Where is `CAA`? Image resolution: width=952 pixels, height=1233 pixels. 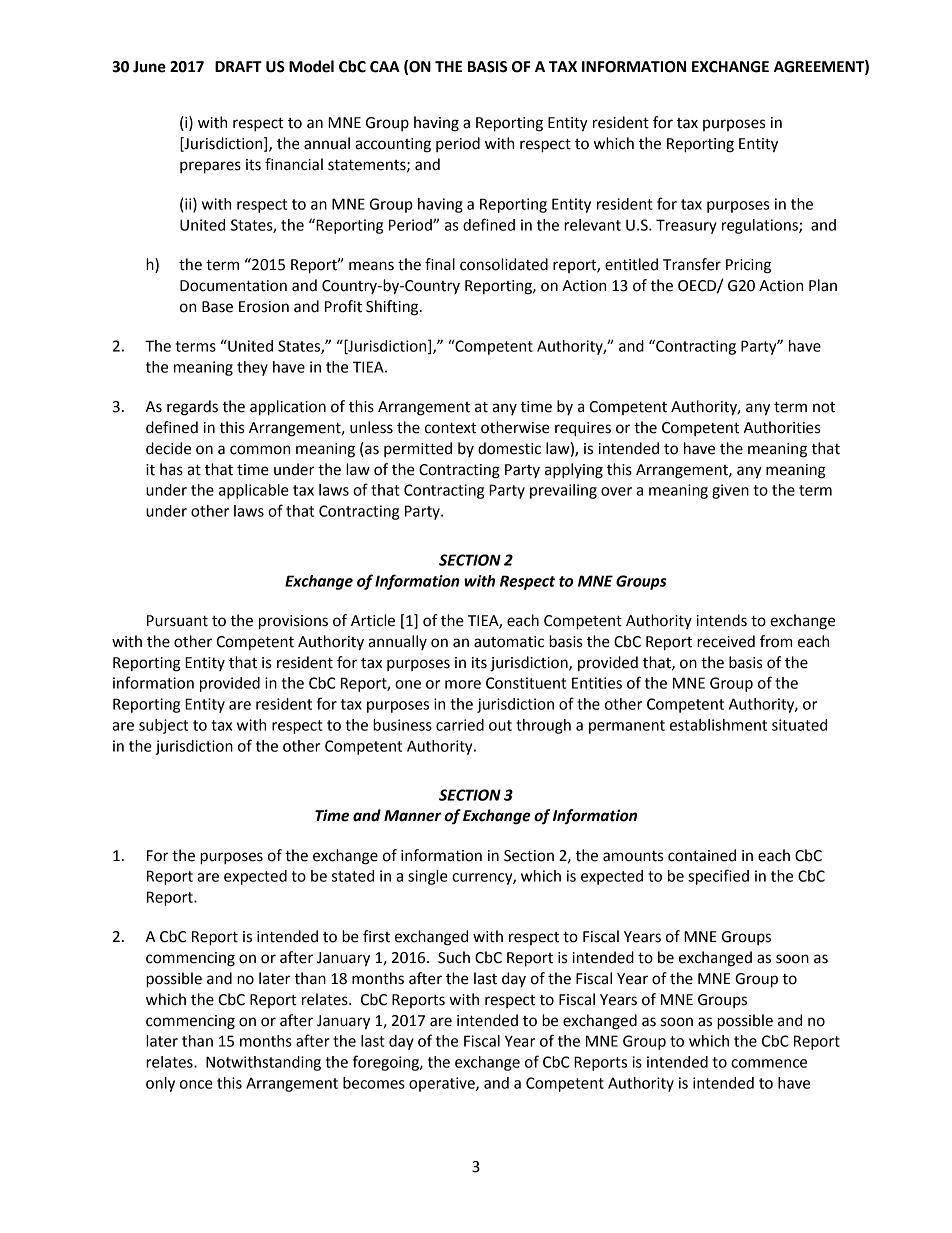 CAA is located at coordinates (385, 67).
